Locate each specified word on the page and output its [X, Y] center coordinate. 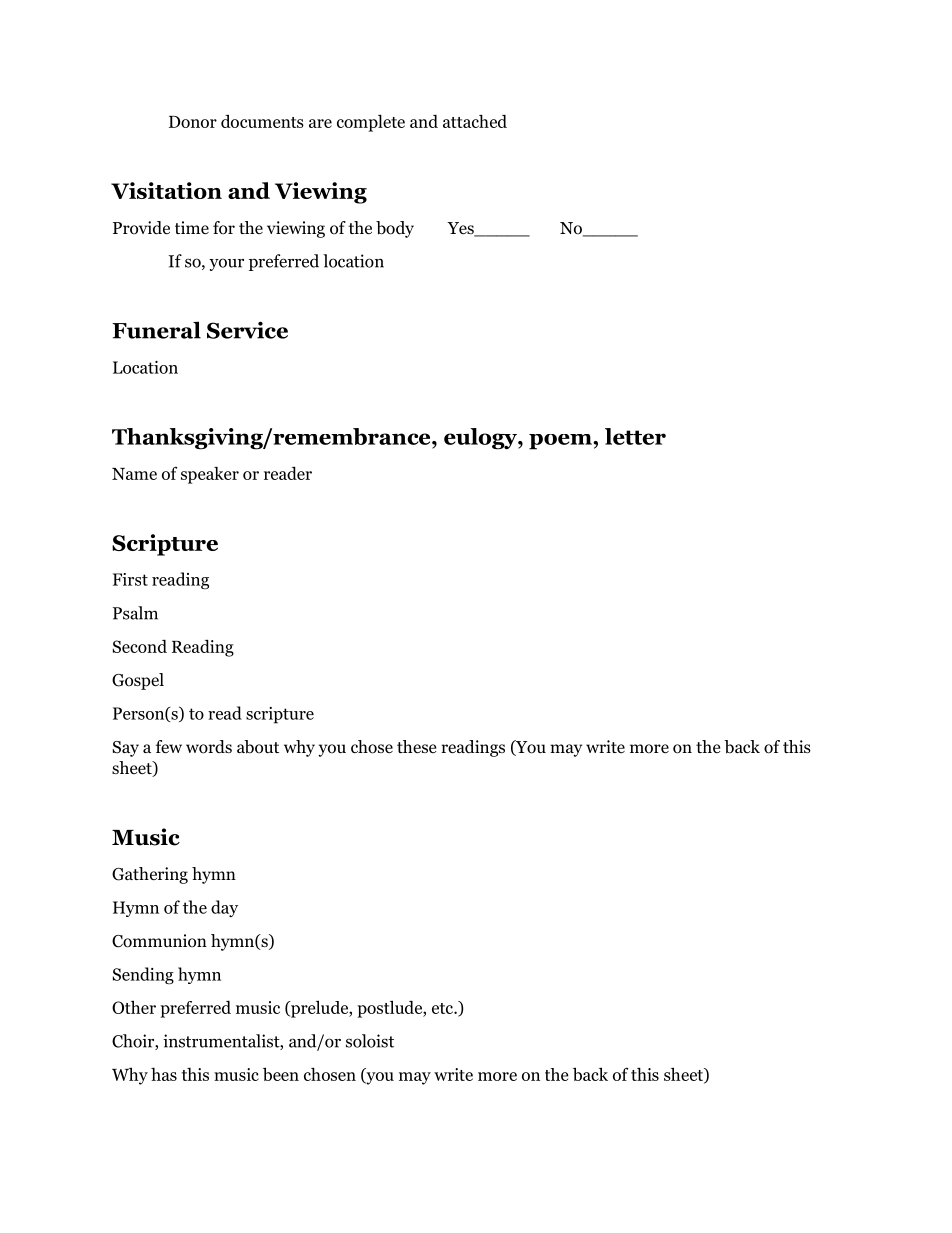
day [224, 908]
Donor [193, 122]
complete [371, 123]
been [281, 1074]
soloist [370, 1041]
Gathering [150, 875]
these [416, 747]
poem [561, 442]
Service [247, 330]
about [258, 747]
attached [475, 121]
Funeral [156, 330]
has [164, 1074]
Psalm [135, 613]
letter [635, 436]
